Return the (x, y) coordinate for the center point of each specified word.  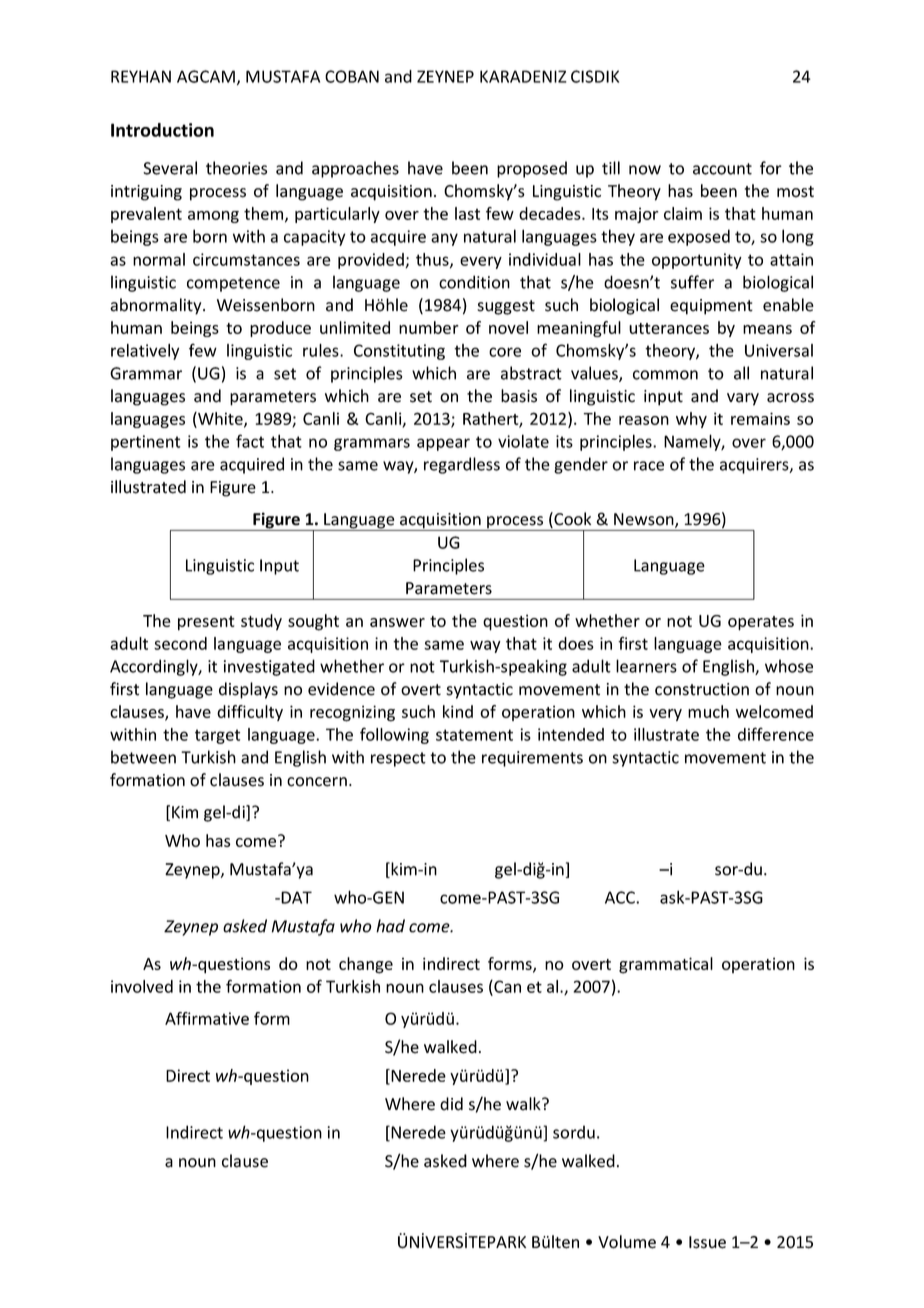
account (722, 169)
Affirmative (207, 1018)
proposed (532, 169)
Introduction (162, 130)
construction (702, 689)
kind (458, 711)
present (206, 623)
